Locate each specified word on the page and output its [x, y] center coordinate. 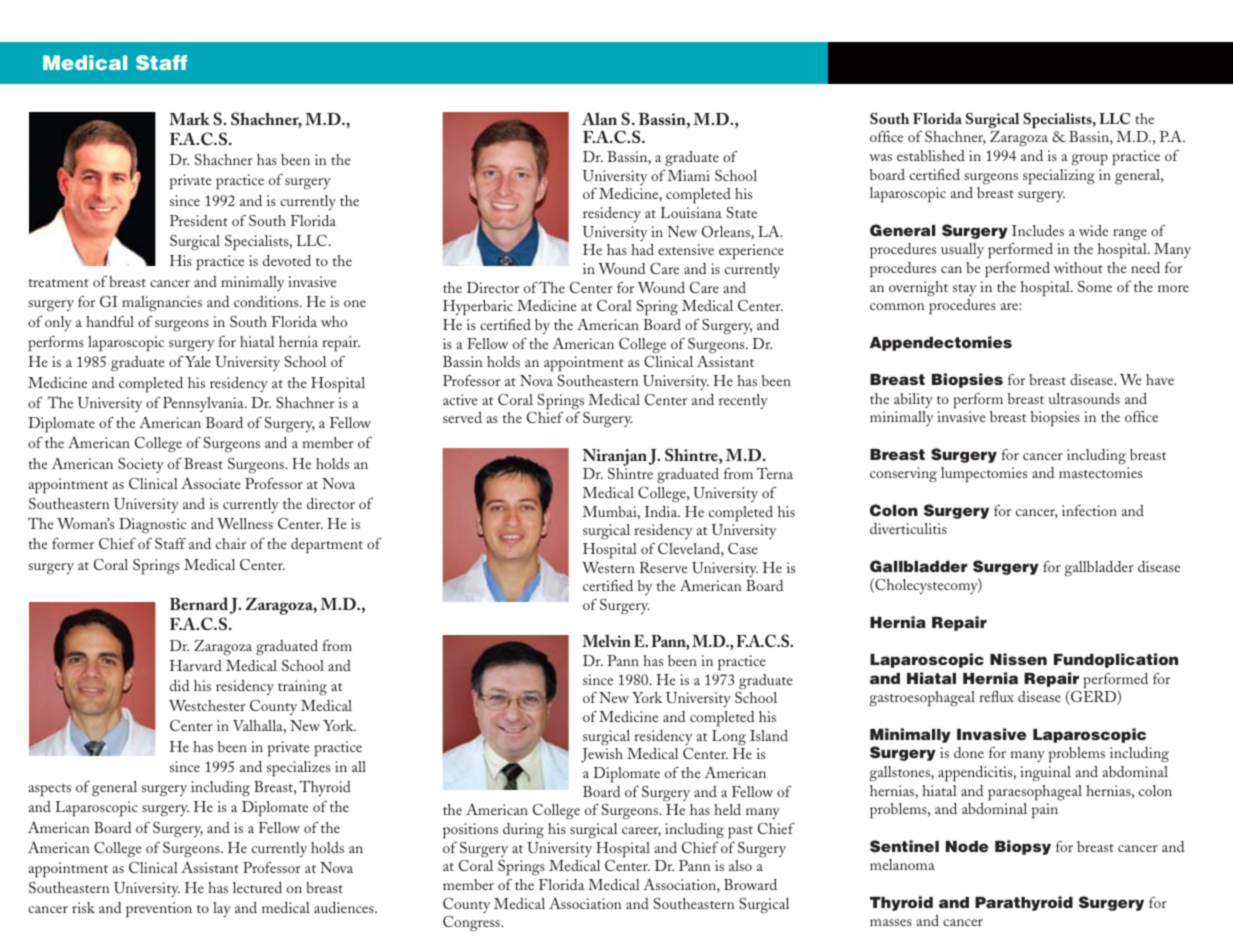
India [662, 511]
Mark [189, 118]
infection [1089, 510]
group [1090, 160]
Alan [599, 118]
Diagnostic [152, 525]
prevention [159, 910]
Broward [750, 884]
